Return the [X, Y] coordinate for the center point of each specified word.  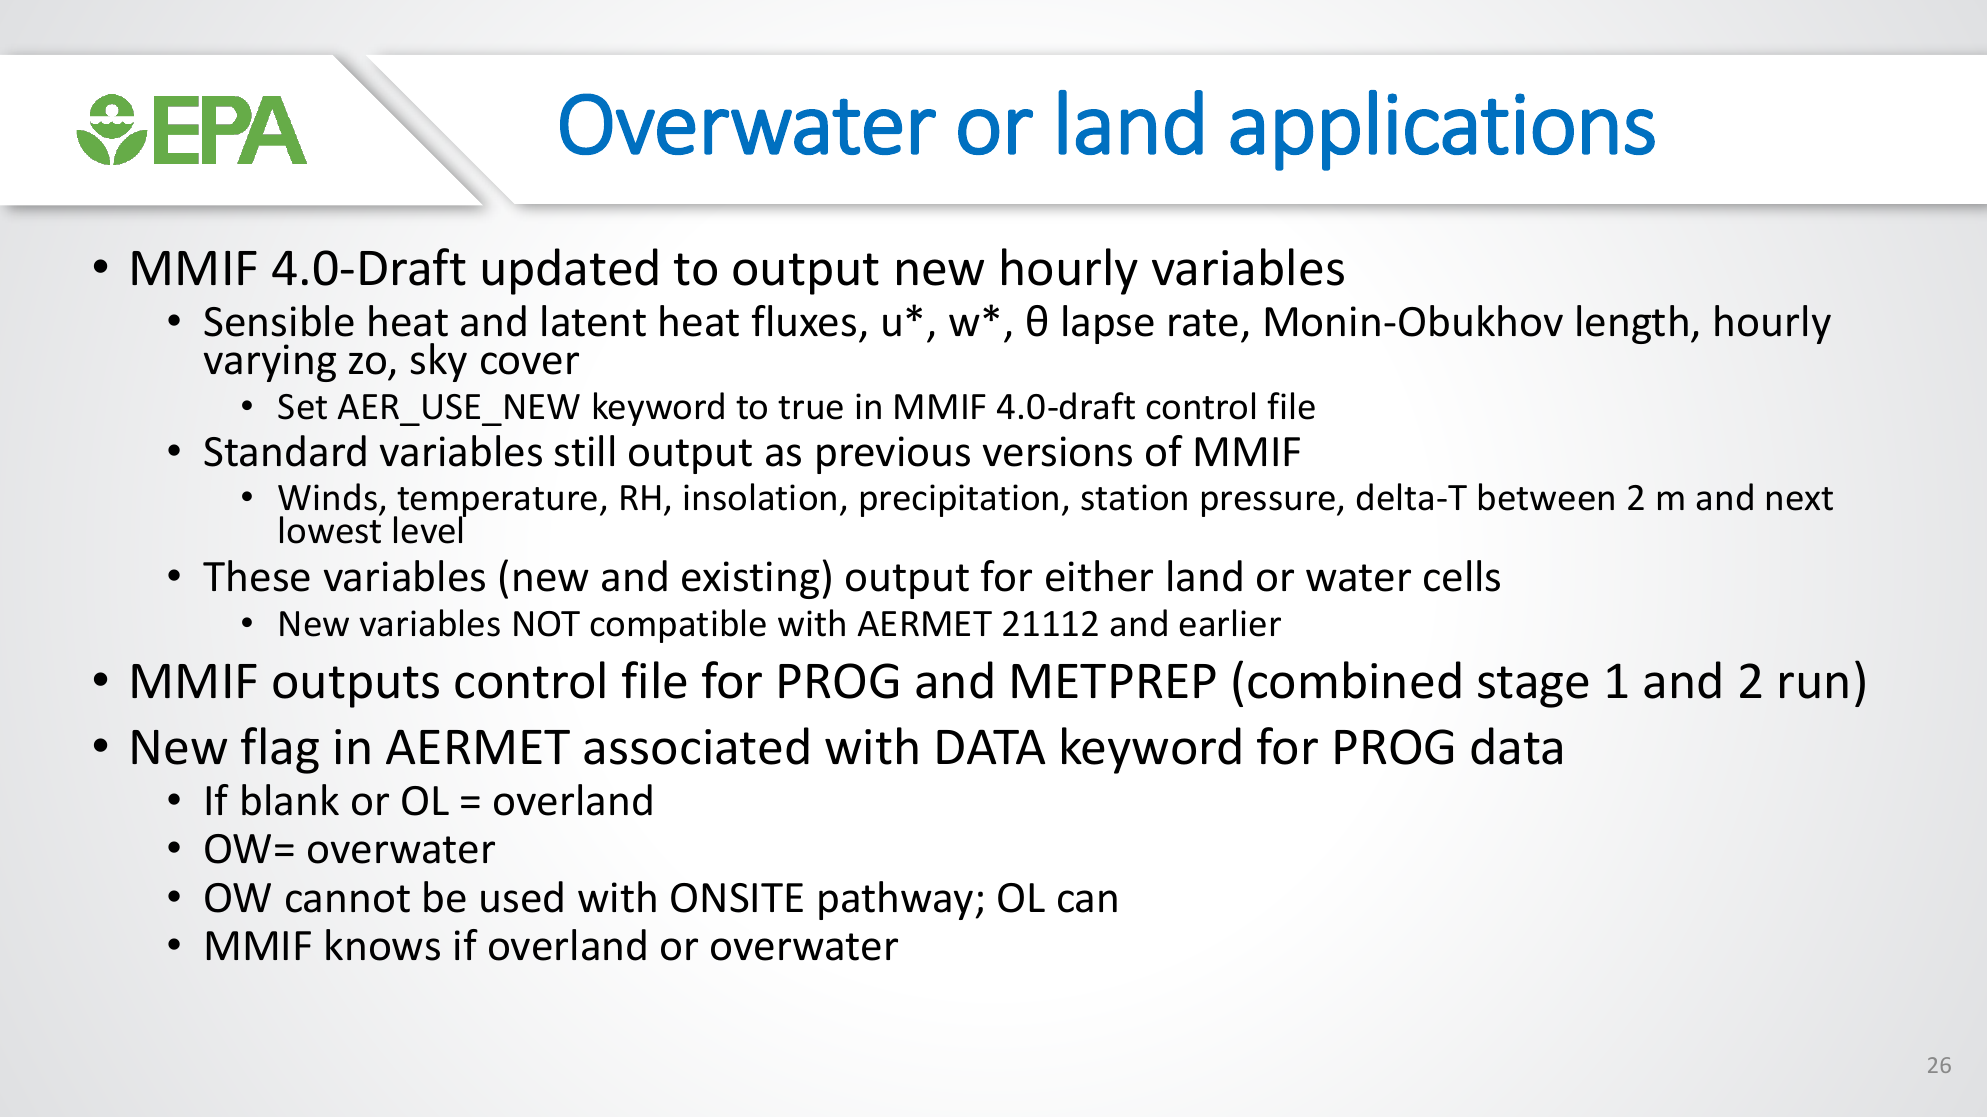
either [1099, 576]
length [1632, 324]
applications [1442, 130]
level [430, 529]
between [1546, 497]
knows [383, 945]
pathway [897, 900]
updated [570, 271]
